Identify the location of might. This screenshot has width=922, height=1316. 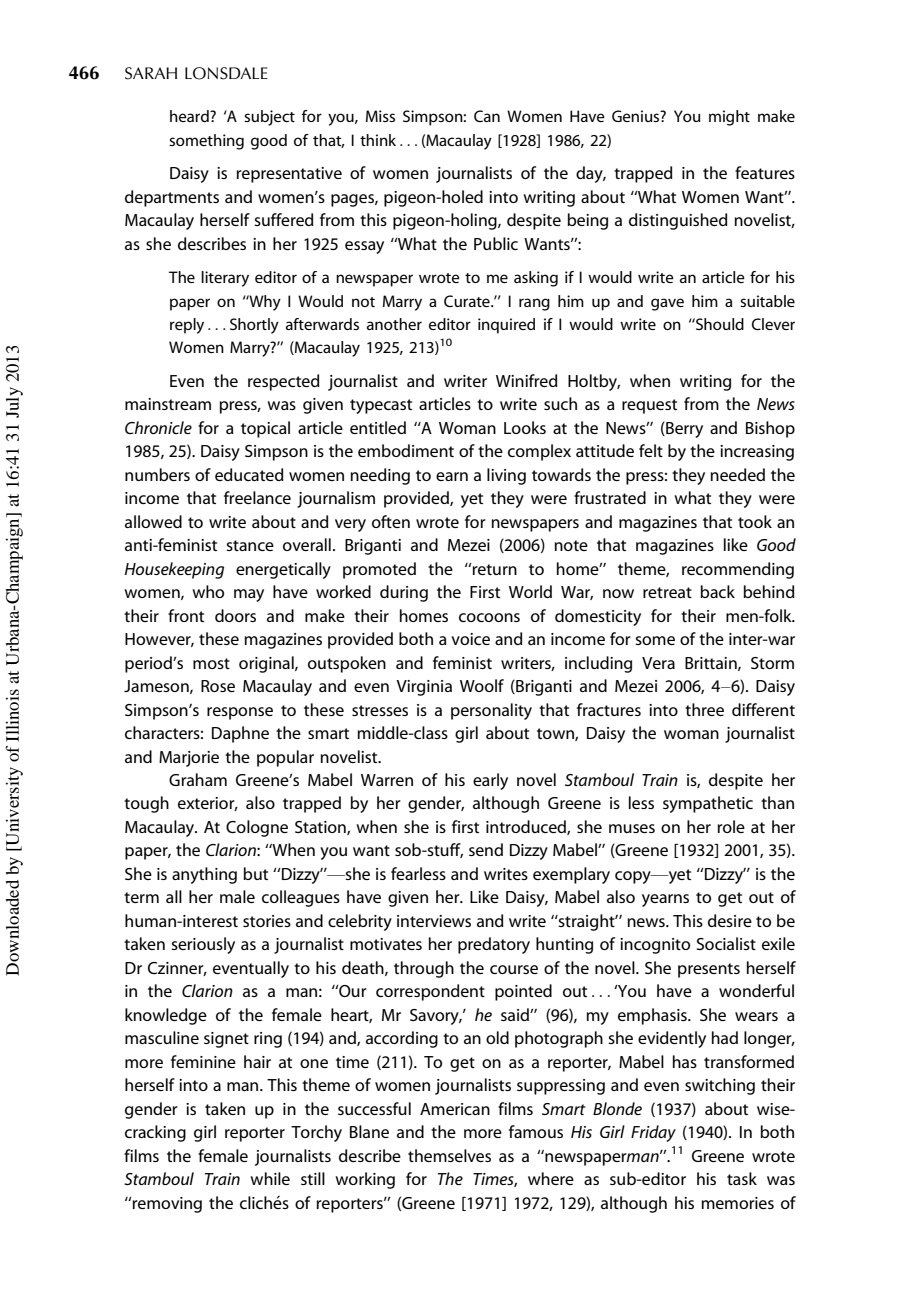
(729, 118).
